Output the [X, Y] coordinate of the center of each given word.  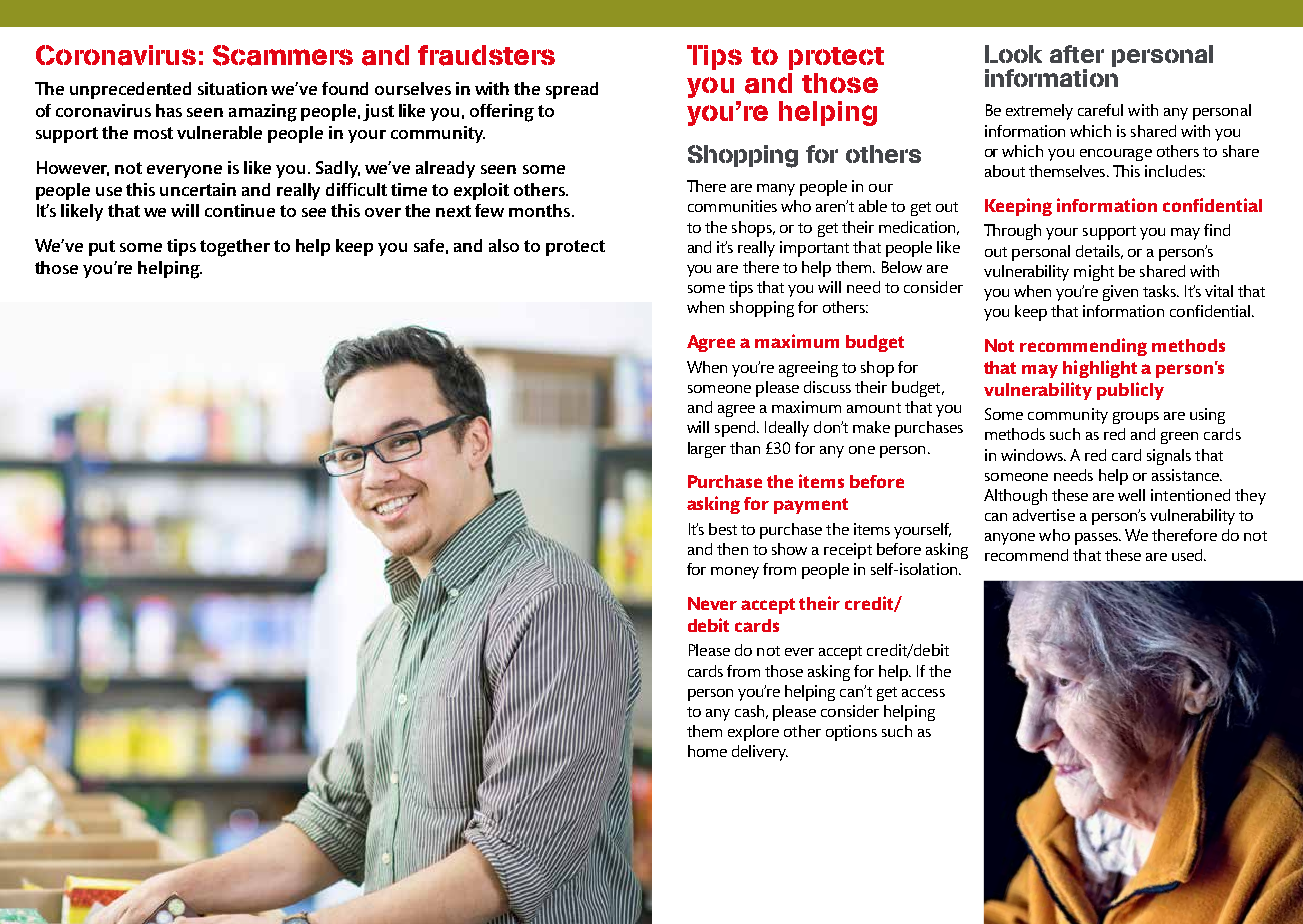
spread [572, 90]
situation [232, 88]
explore [753, 733]
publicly [1130, 391]
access [923, 693]
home [707, 751]
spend [736, 429]
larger [707, 450]
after [1077, 54]
